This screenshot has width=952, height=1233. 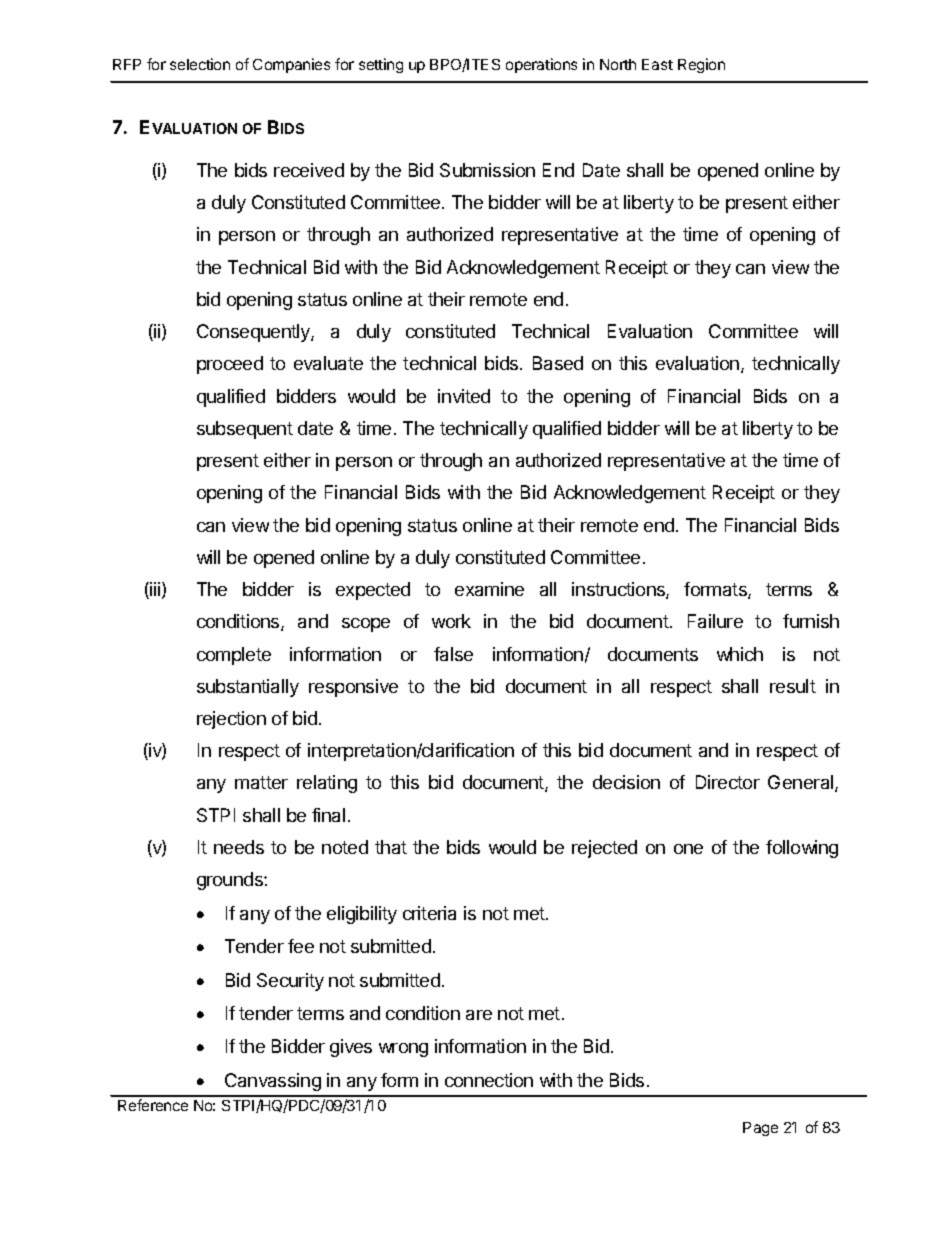 I want to click on Page, so click(x=760, y=1129).
